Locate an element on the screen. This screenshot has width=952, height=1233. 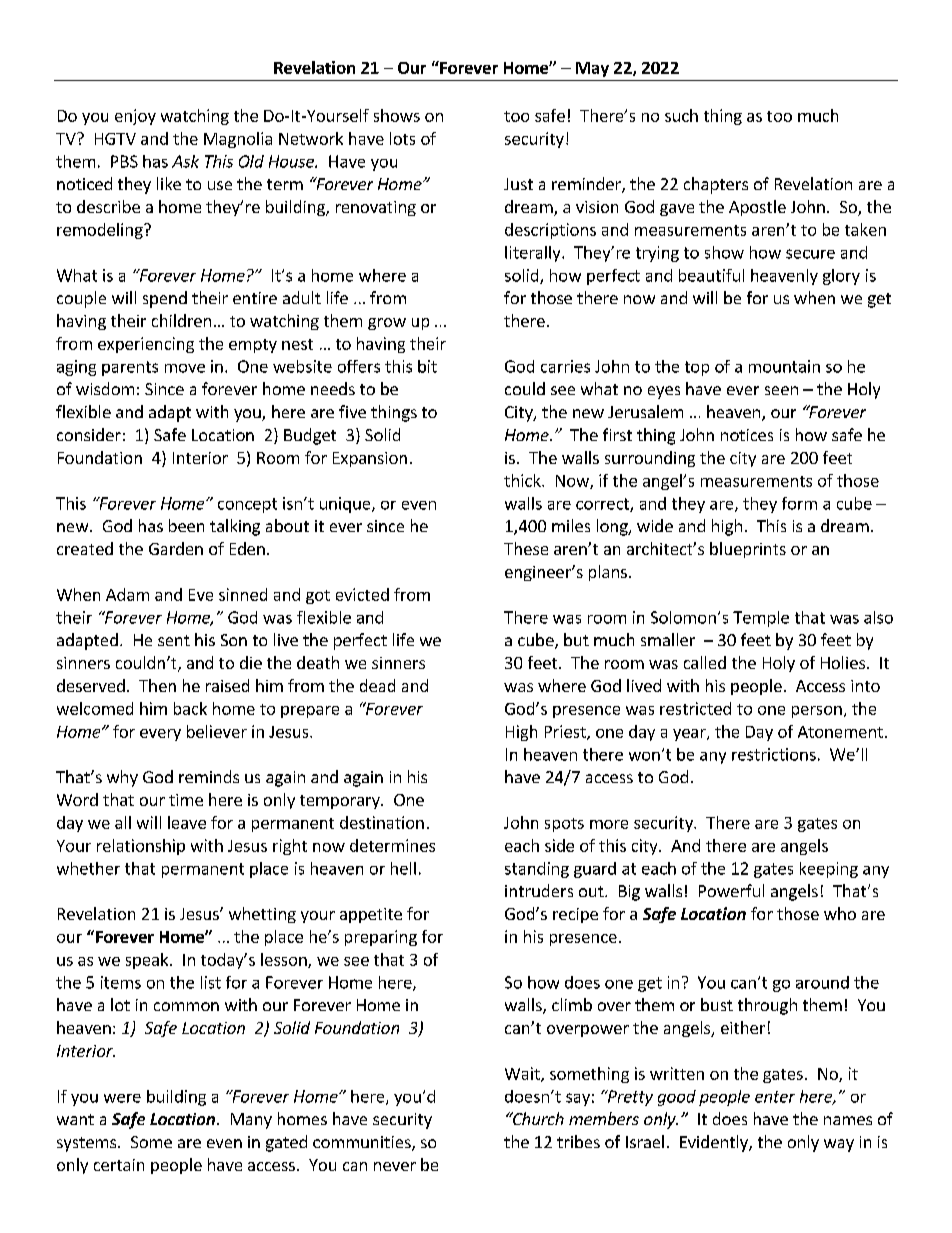
standing is located at coordinates (537, 870).
